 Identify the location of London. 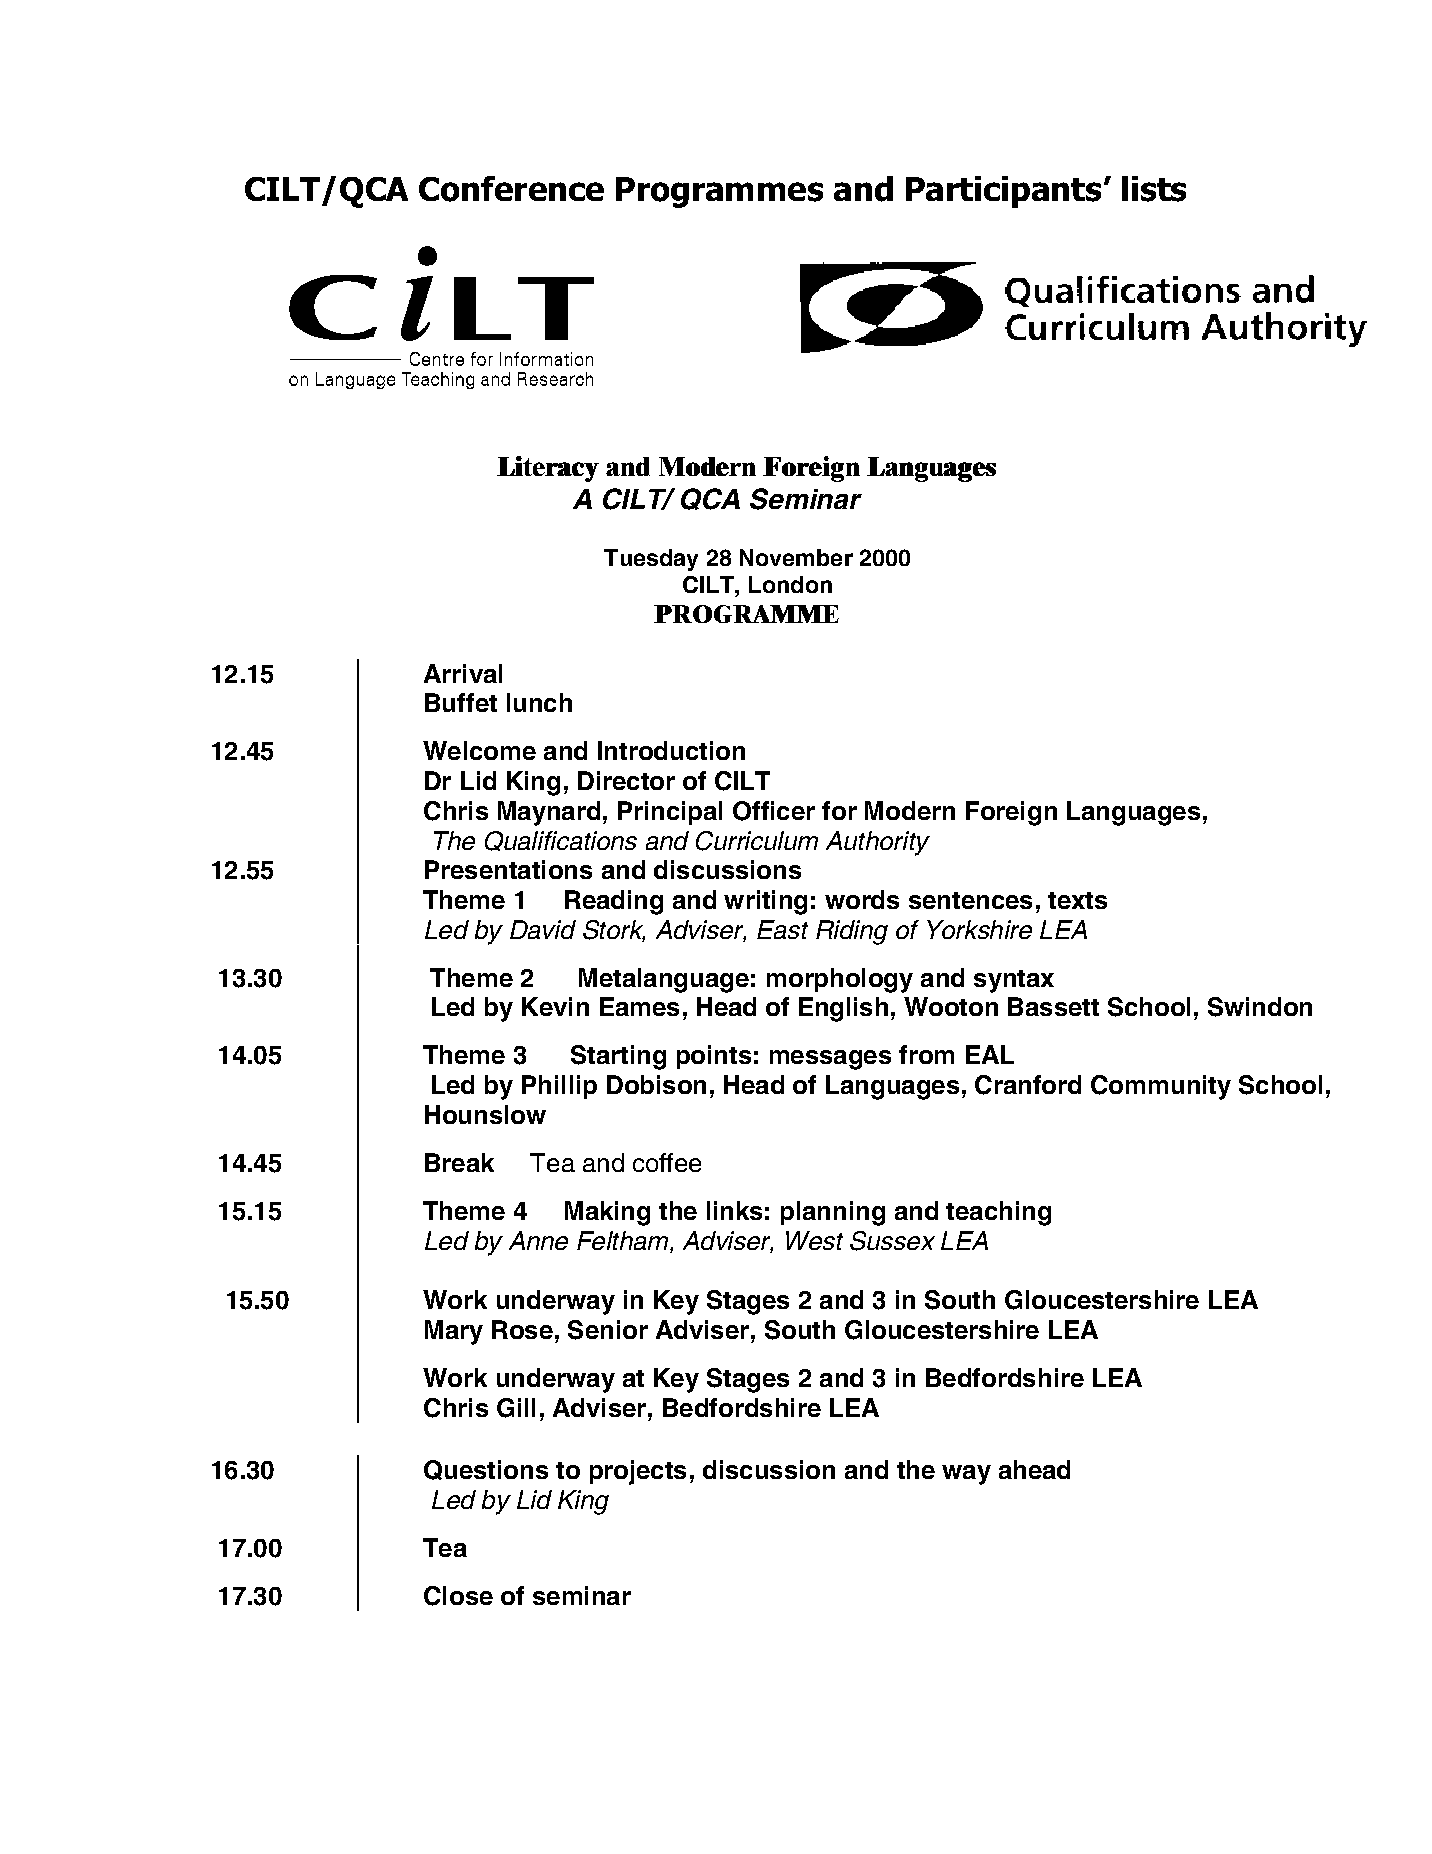
(790, 584).
